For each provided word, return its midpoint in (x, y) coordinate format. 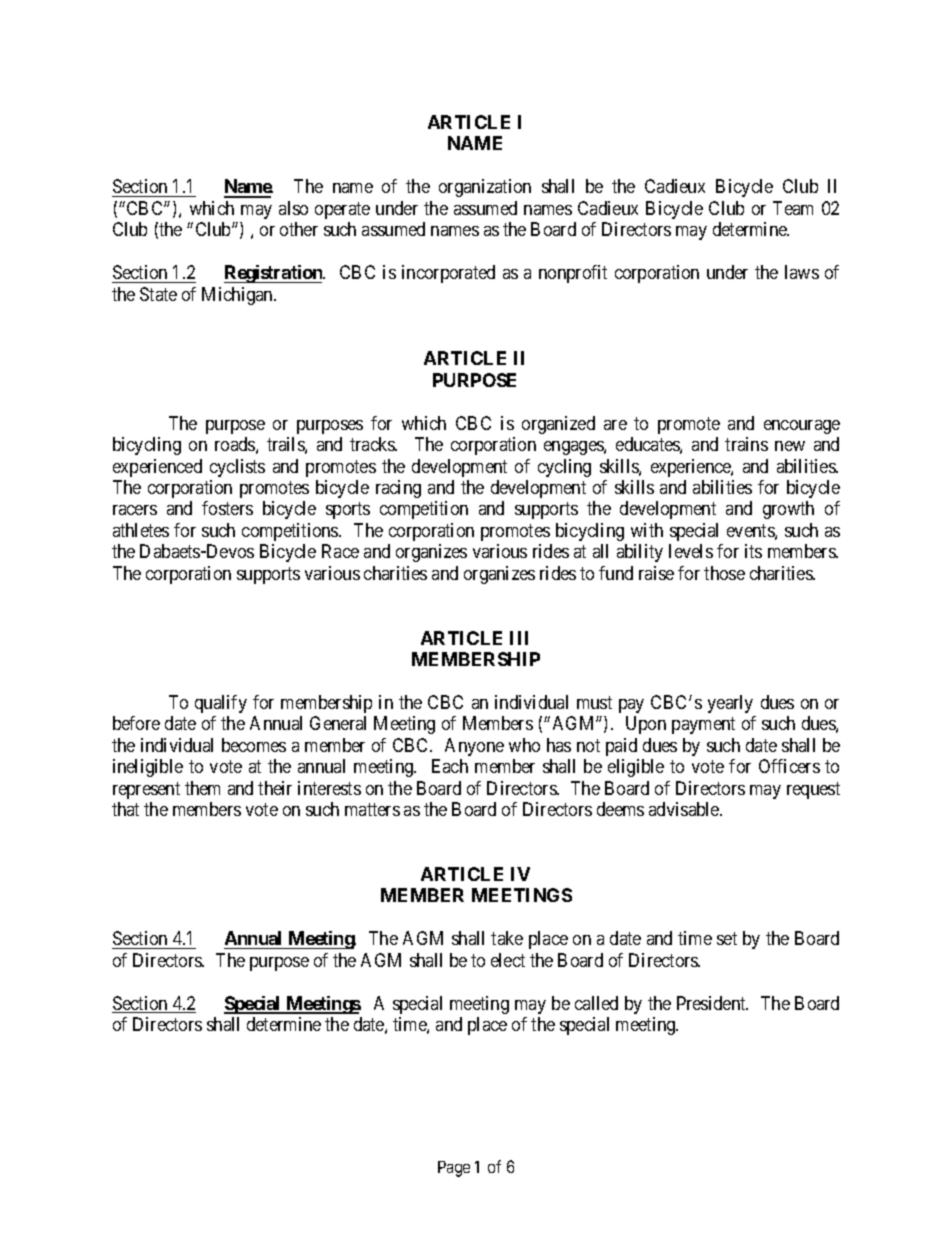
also (293, 208)
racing (398, 489)
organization (485, 188)
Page (454, 1169)
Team (793, 208)
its (753, 551)
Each (450, 766)
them (202, 788)
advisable (685, 809)
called (596, 1003)
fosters (227, 508)
